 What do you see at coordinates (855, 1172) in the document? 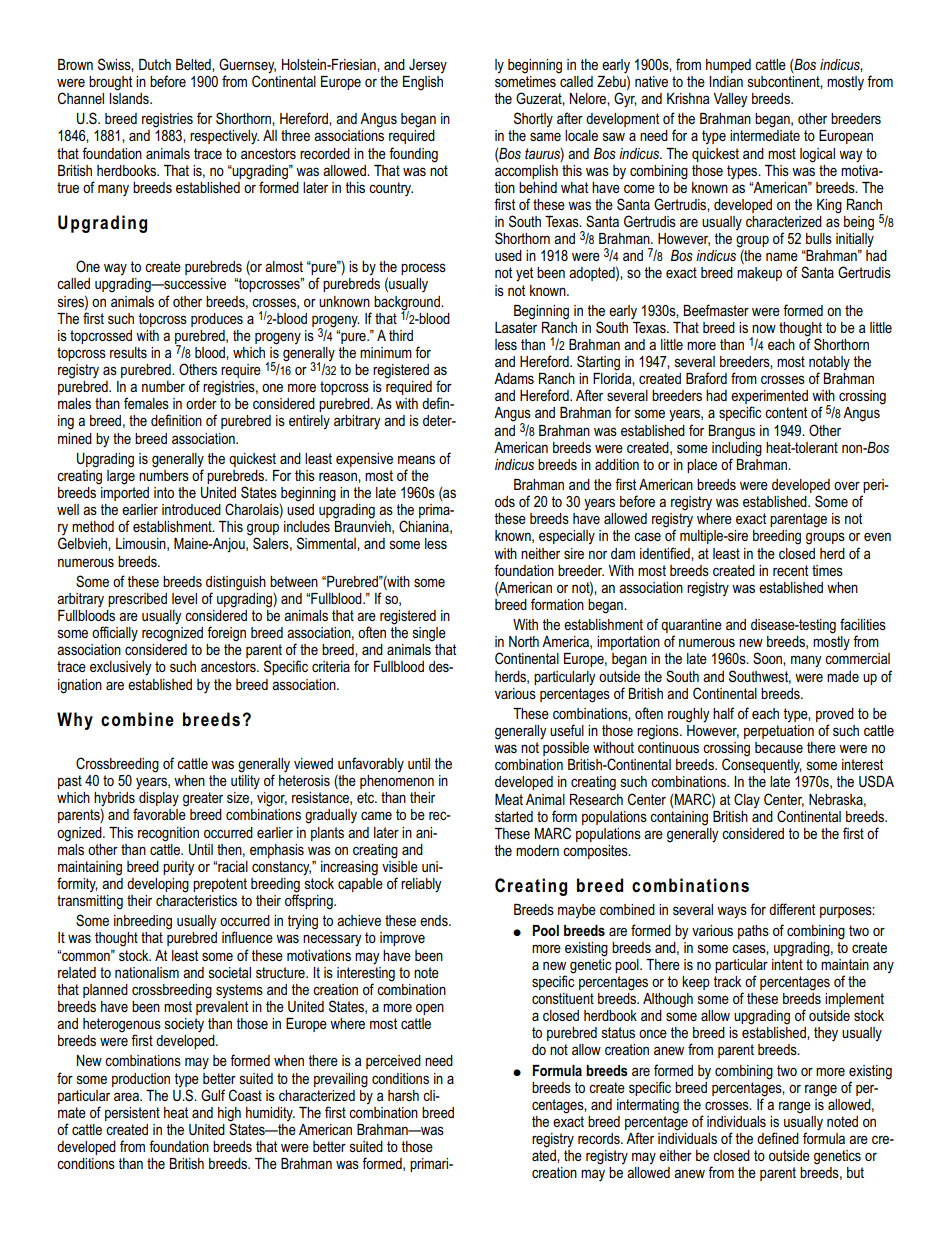
I see `but` at bounding box center [855, 1172].
